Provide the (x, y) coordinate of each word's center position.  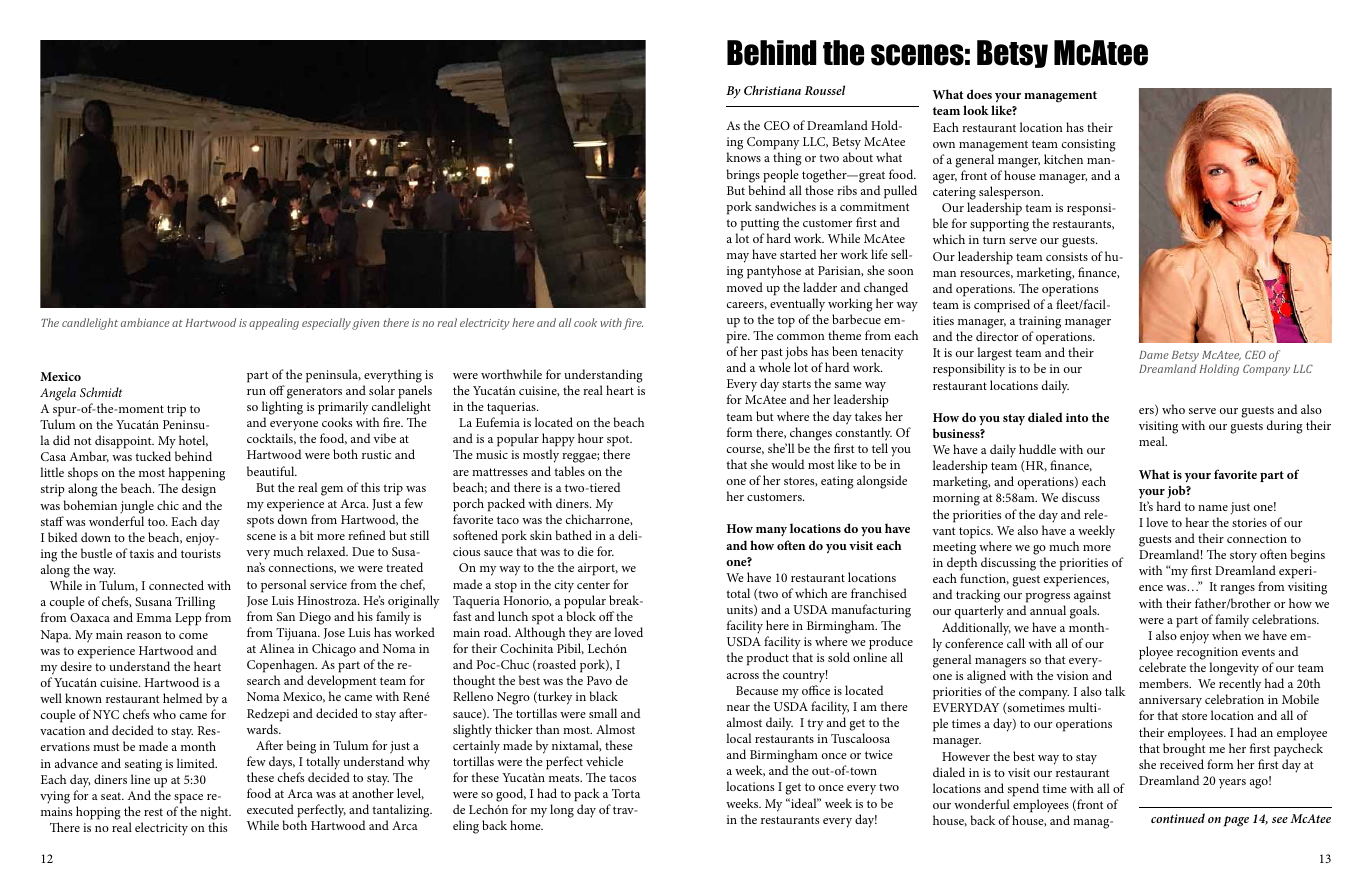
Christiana (772, 90)
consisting (1088, 145)
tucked (153, 456)
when (1226, 635)
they (580, 634)
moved (745, 287)
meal (1153, 441)
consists (1067, 256)
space (188, 799)
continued (1178, 818)
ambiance (145, 322)
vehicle (604, 761)
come (193, 636)
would (787, 464)
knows (743, 157)
